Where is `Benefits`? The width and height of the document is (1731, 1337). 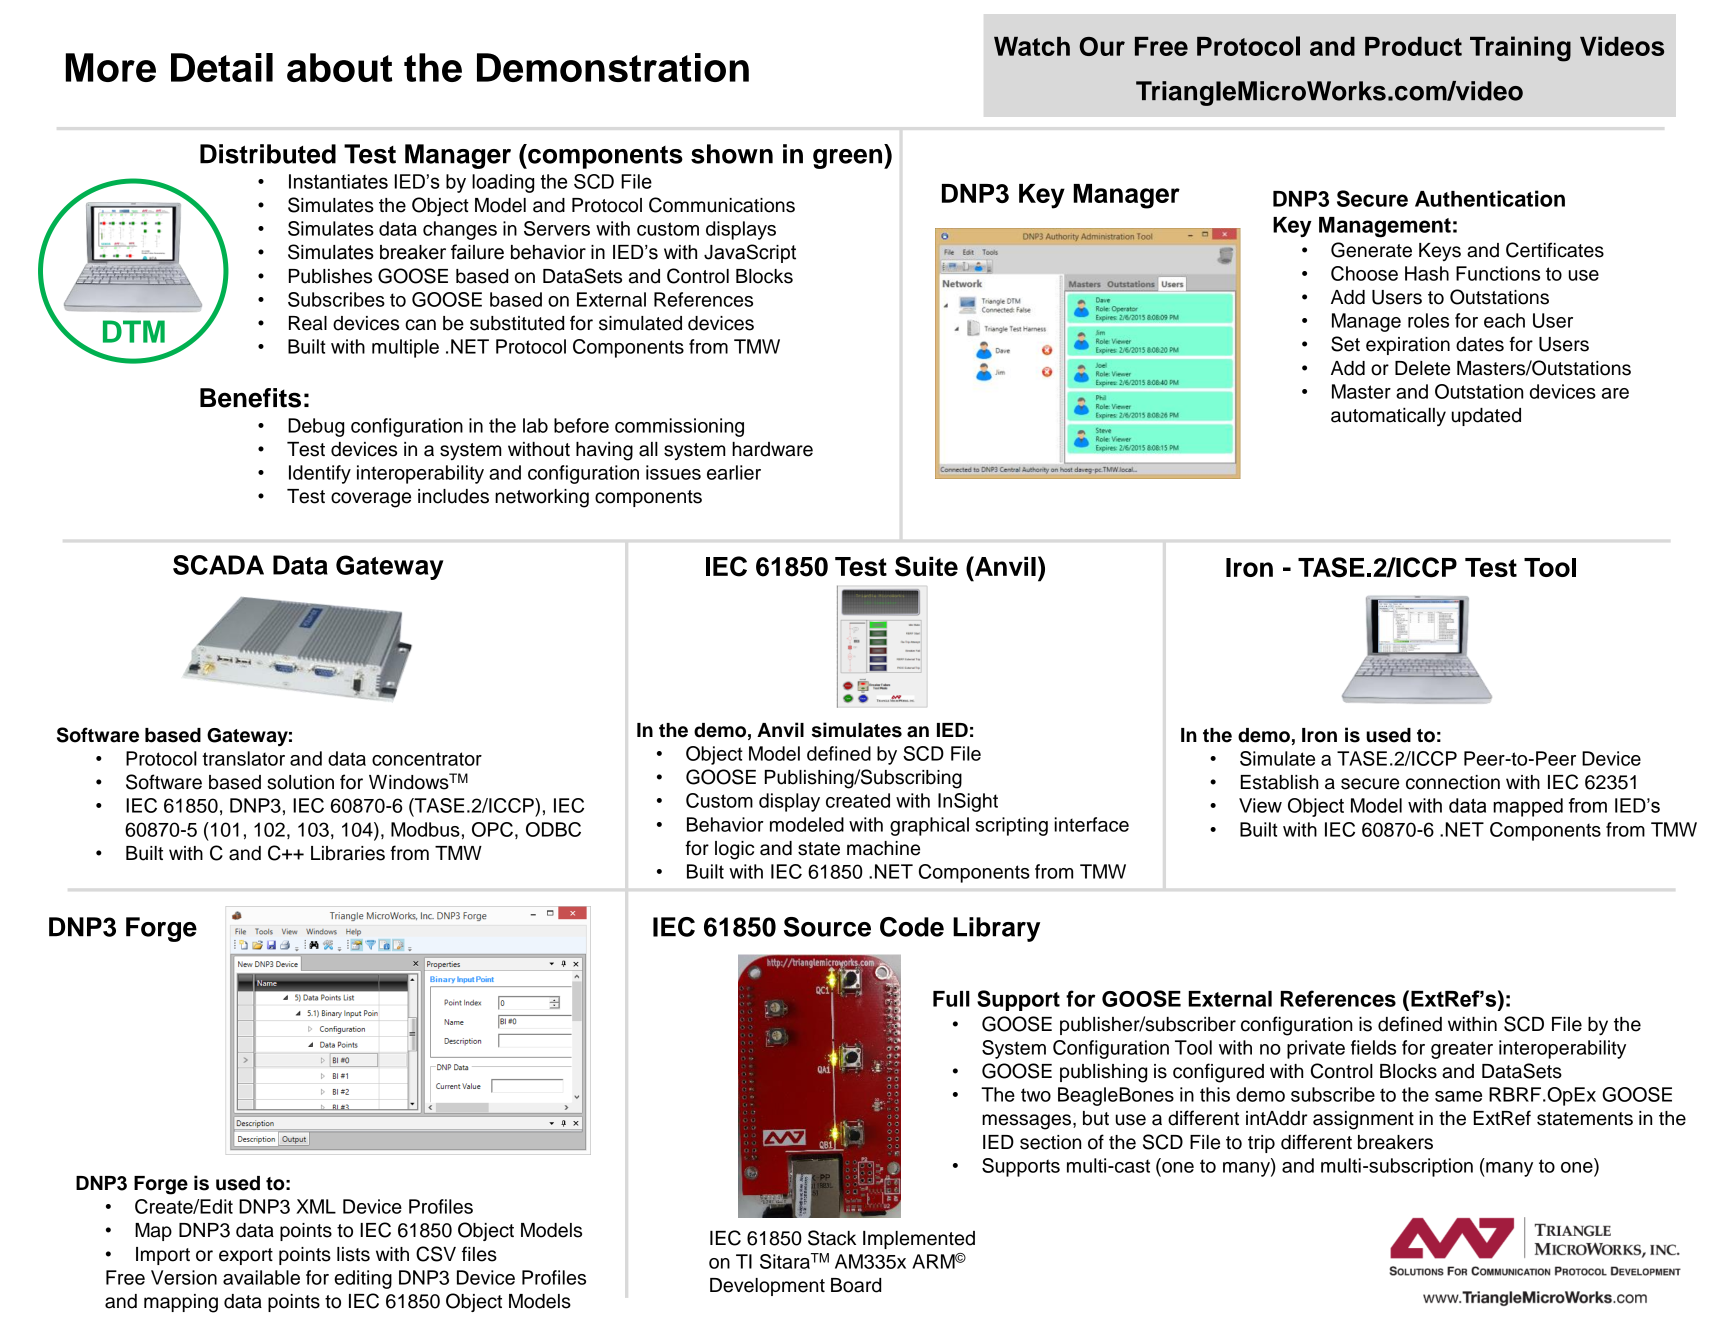
Benefits is located at coordinates (250, 398).
